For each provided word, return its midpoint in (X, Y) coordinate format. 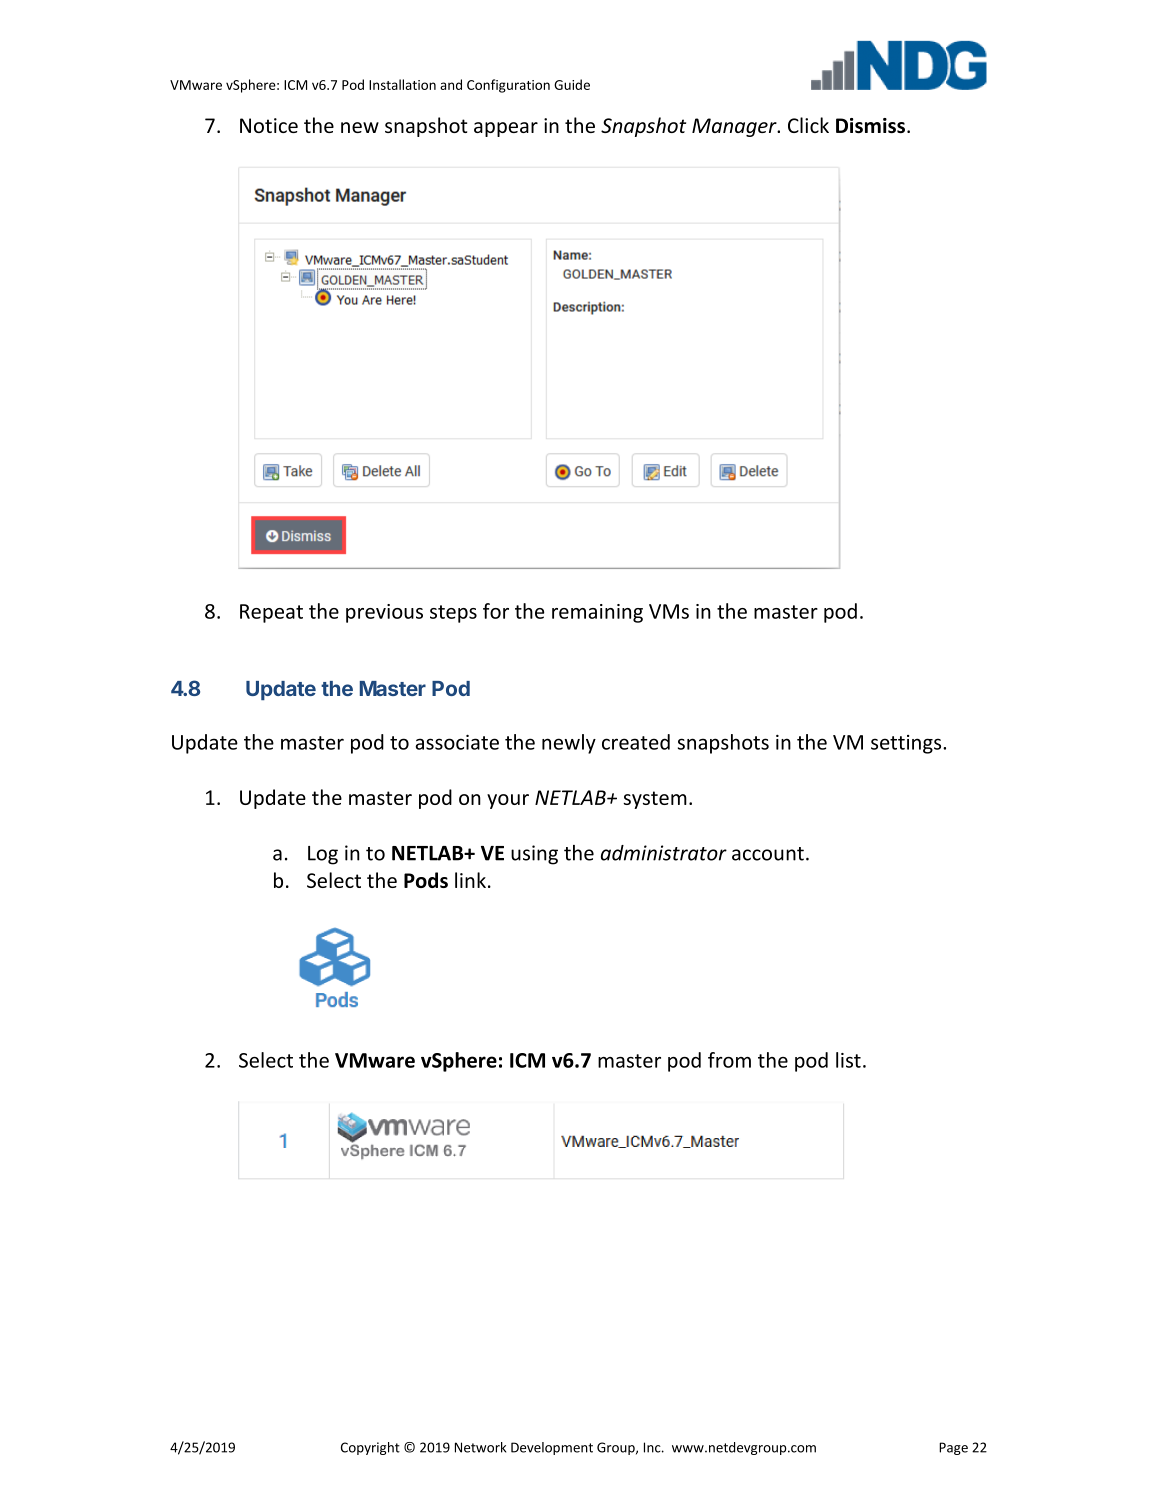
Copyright (370, 1448)
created (636, 742)
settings (907, 744)
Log (323, 855)
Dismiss (870, 125)
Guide (572, 84)
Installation (402, 84)
